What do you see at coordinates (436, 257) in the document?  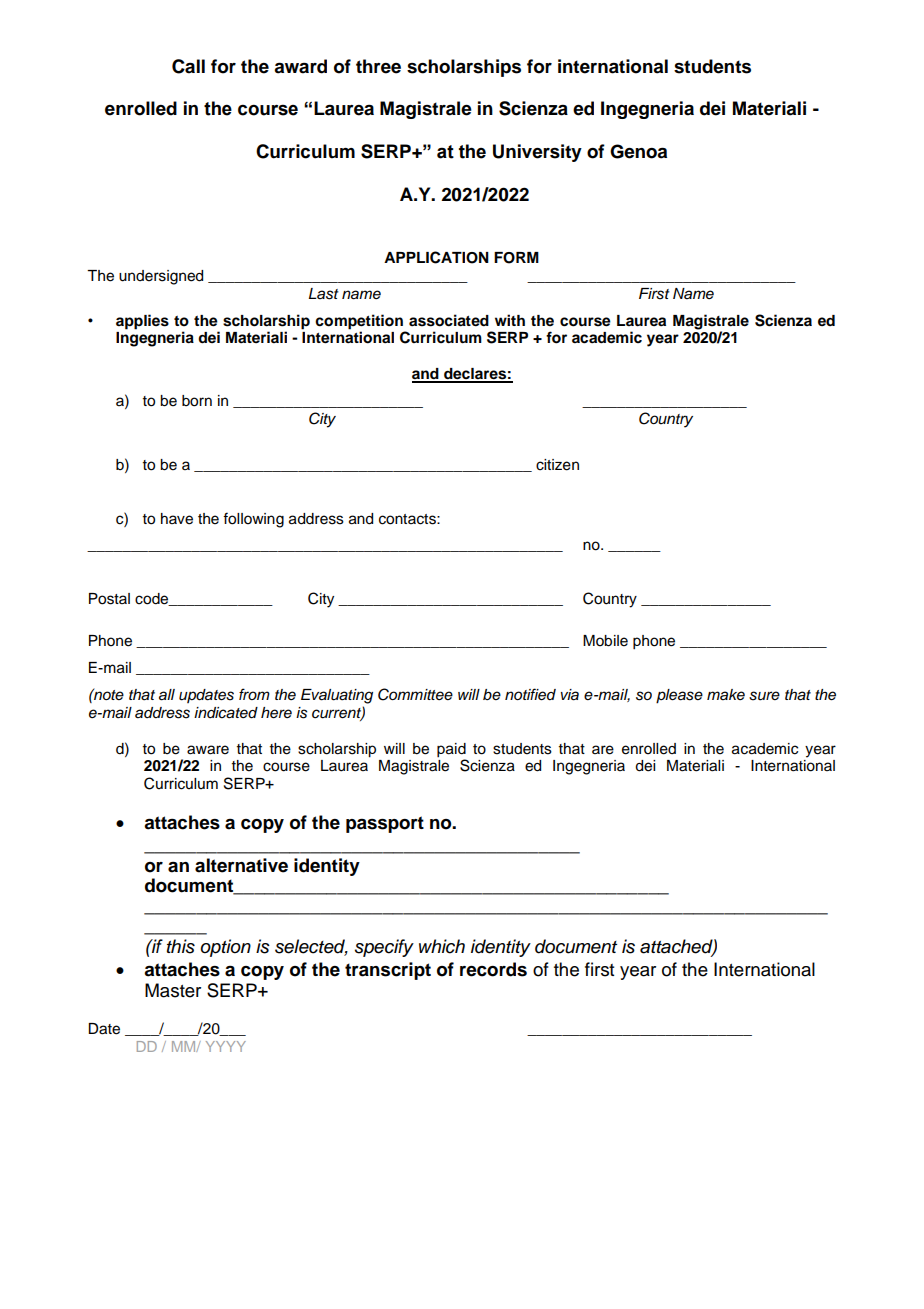 I see `APPLICATION` at bounding box center [436, 257].
